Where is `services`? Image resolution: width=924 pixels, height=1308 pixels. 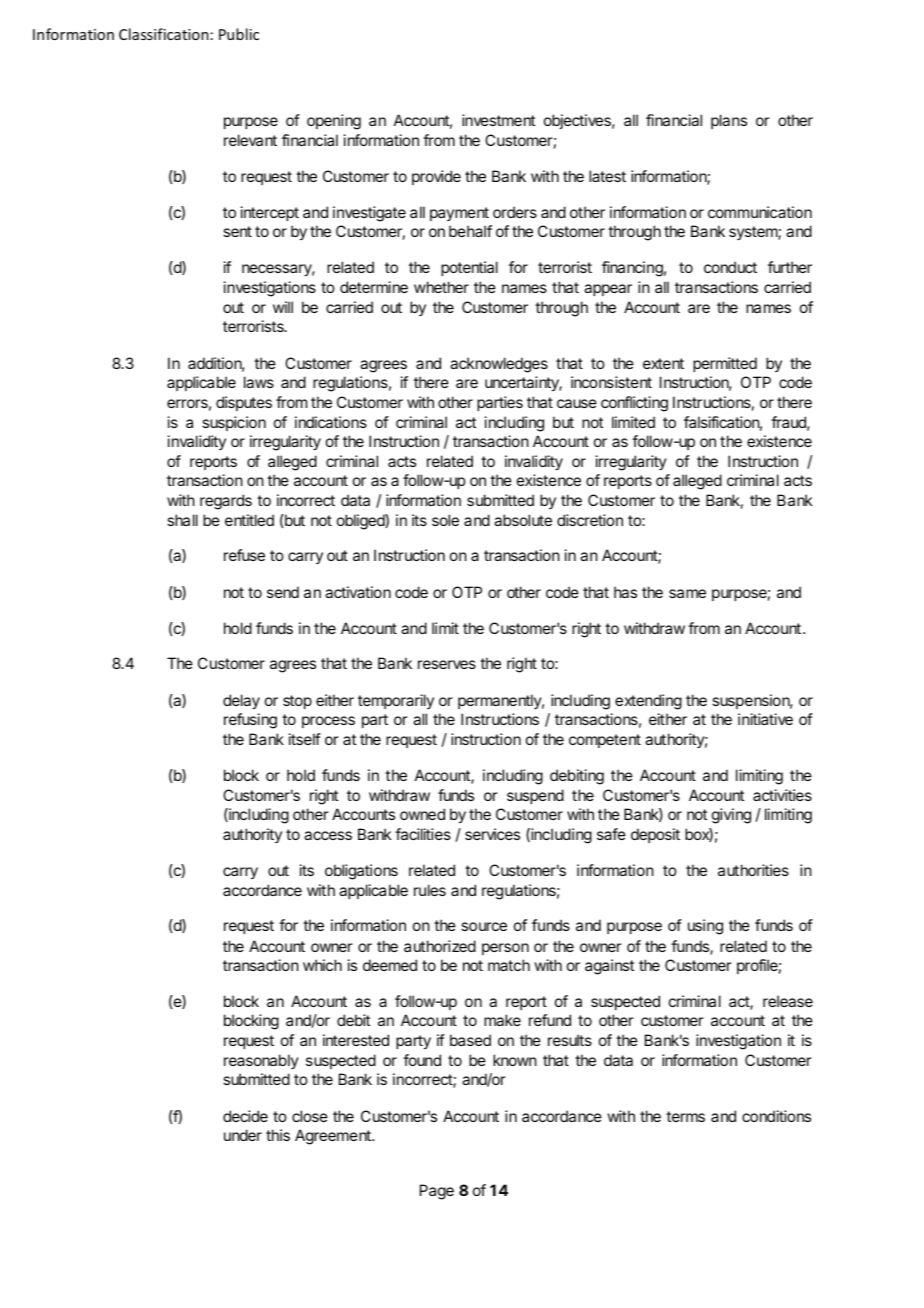 services is located at coordinates (492, 834).
